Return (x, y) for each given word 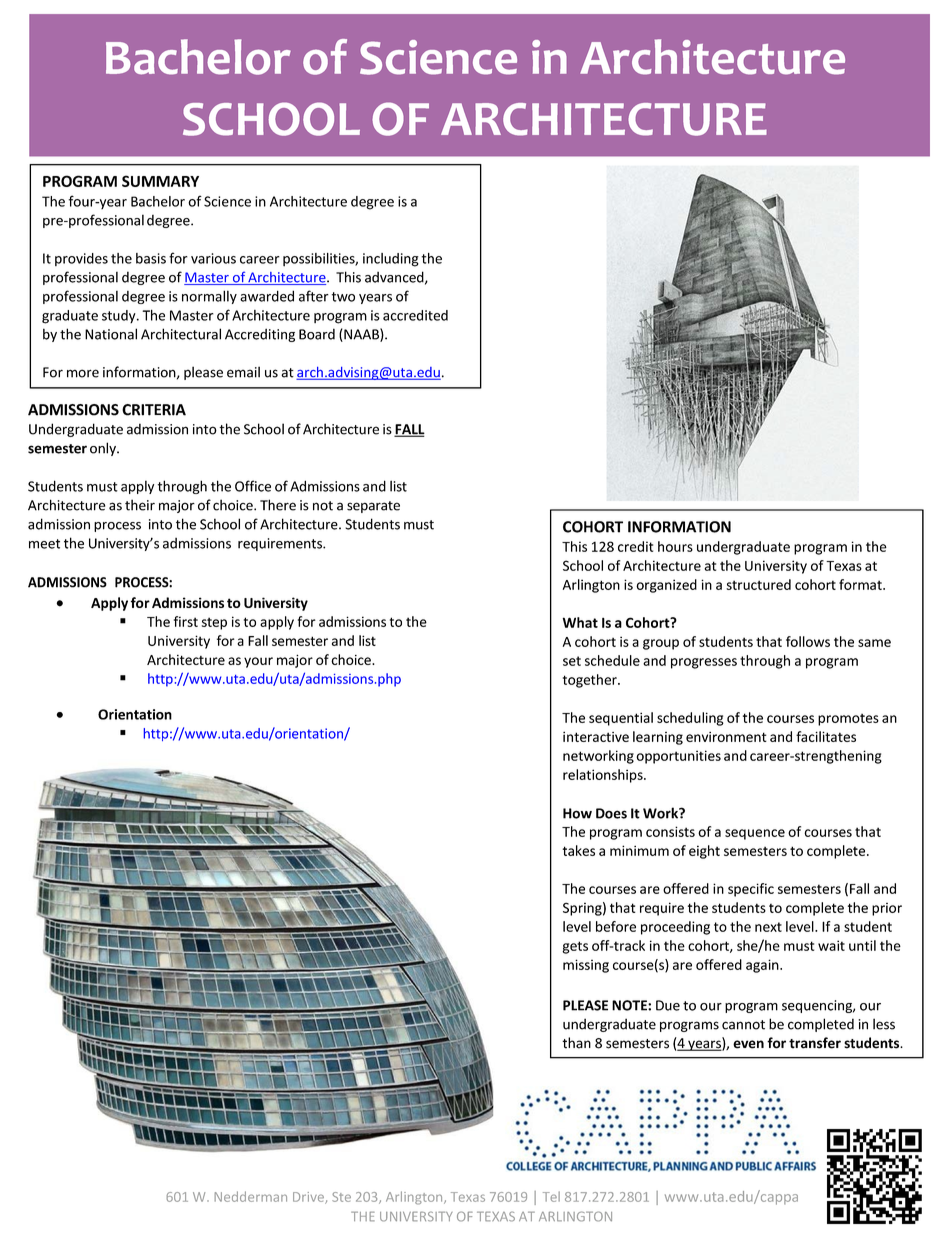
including (391, 260)
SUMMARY (160, 181)
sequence (755, 834)
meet (44, 544)
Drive (309, 1198)
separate (373, 507)
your (258, 662)
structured (758, 584)
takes (578, 850)
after (314, 296)
